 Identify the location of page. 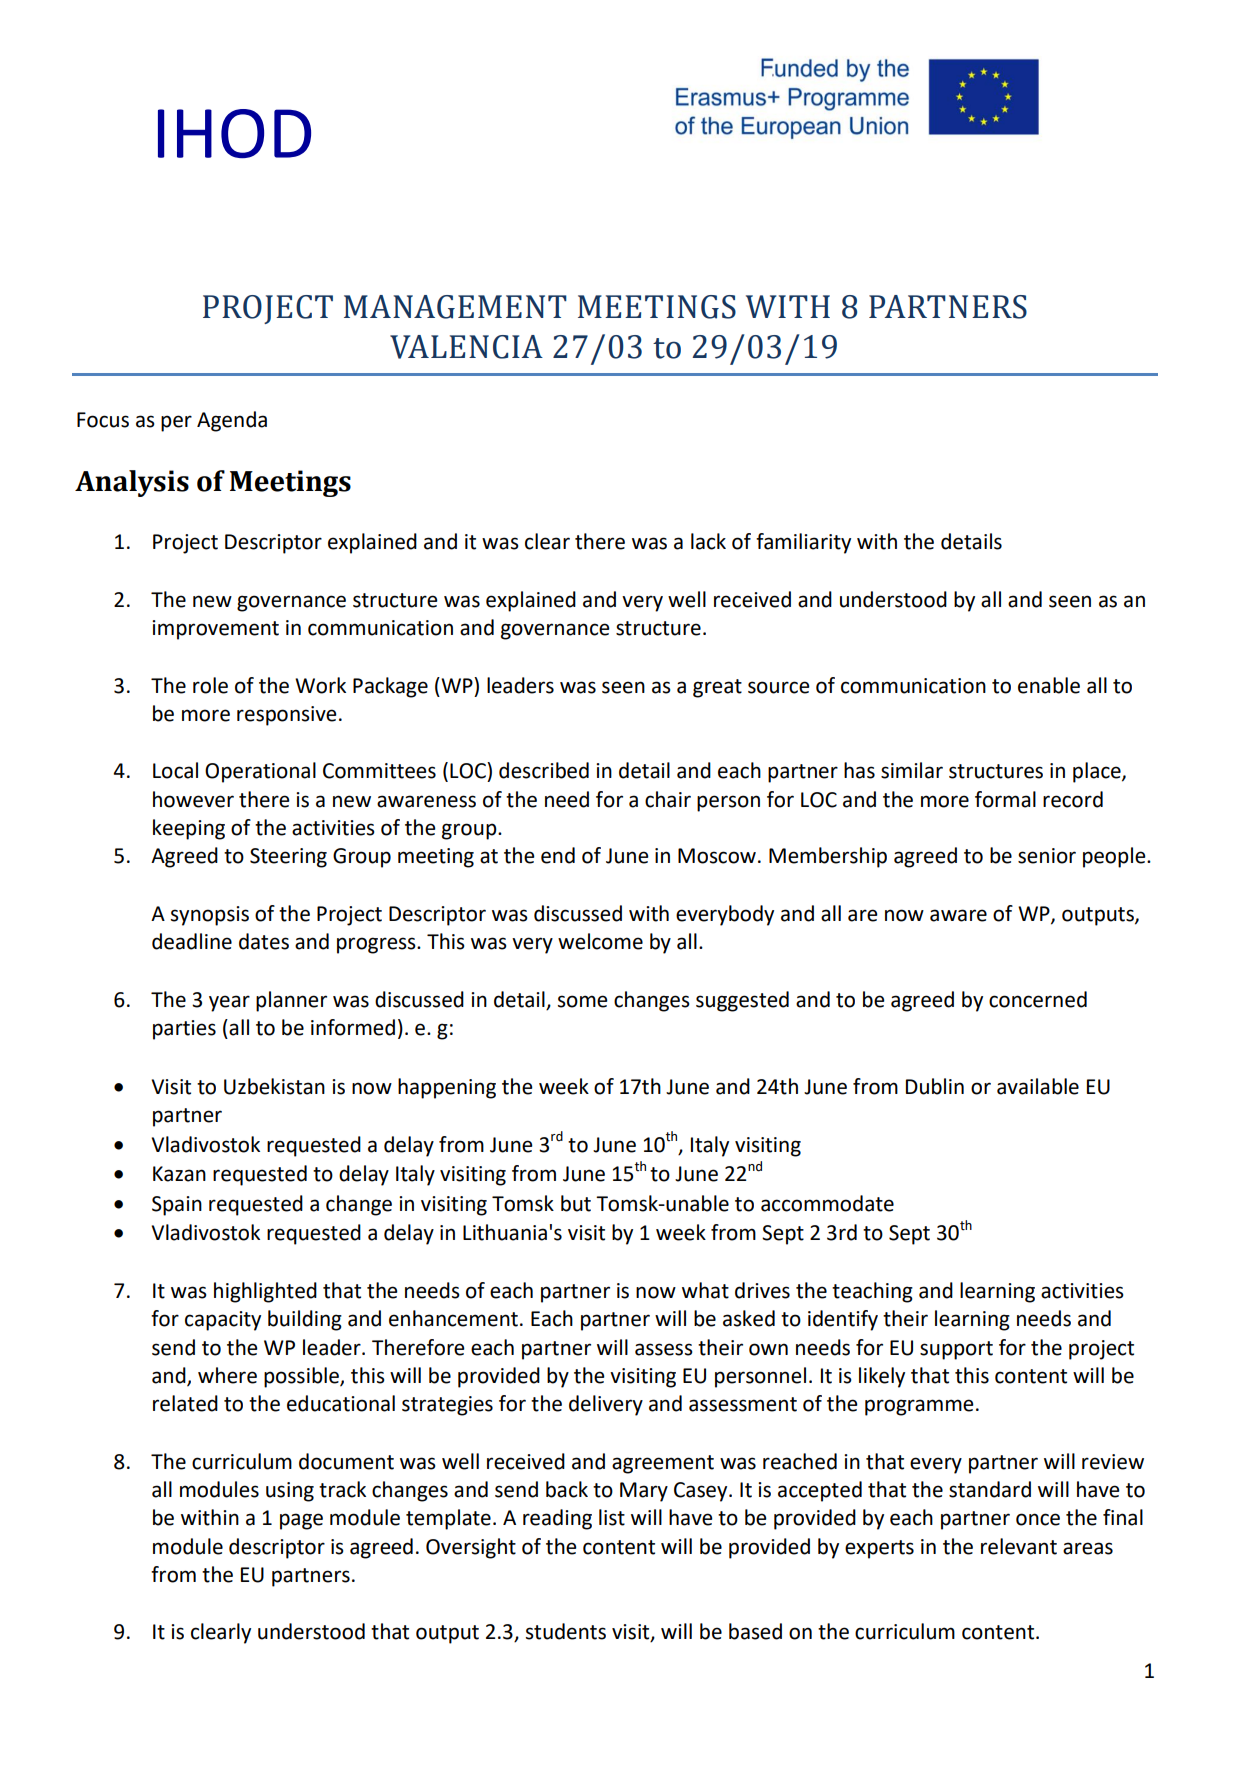
(301, 1521).
